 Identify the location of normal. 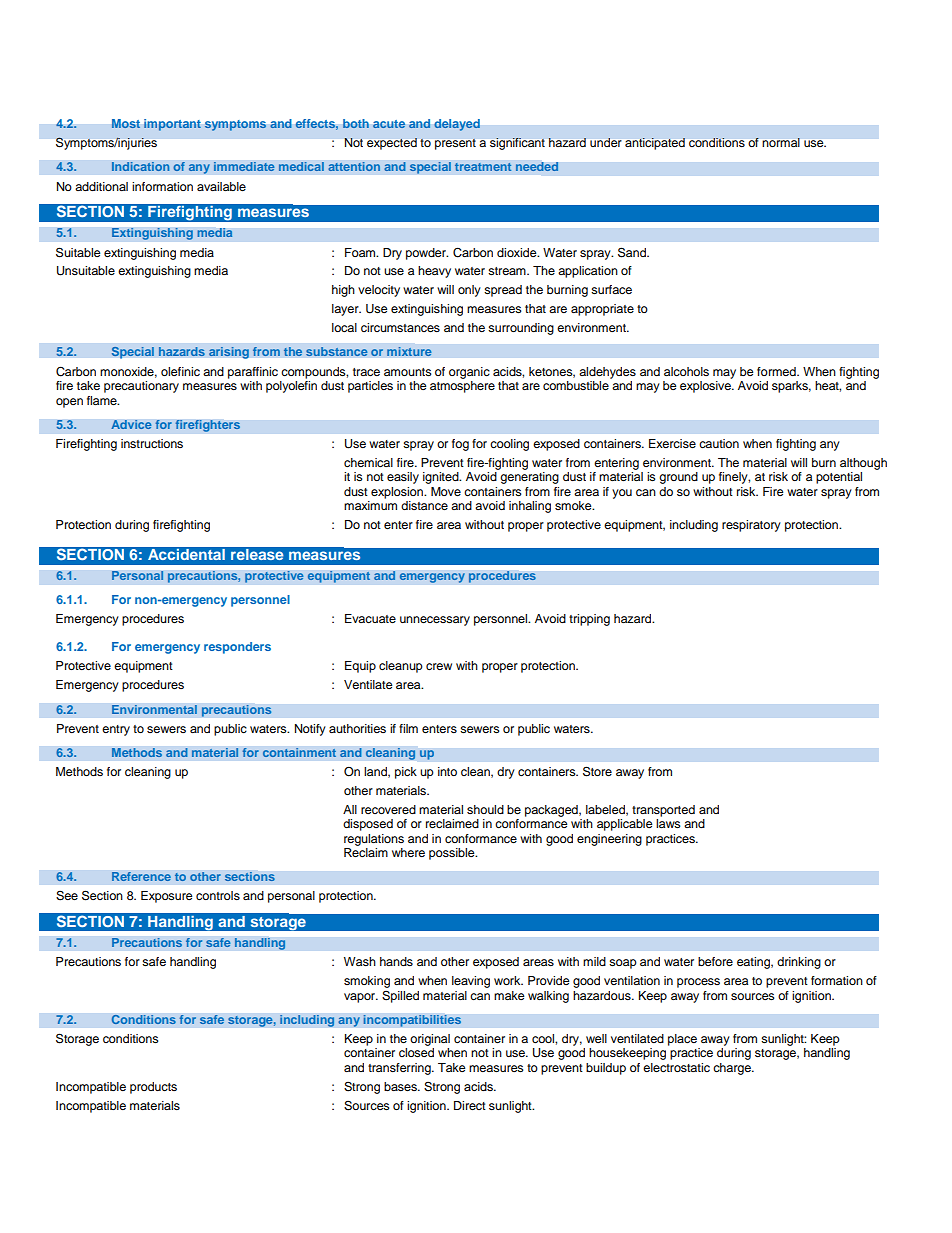
(781, 142).
